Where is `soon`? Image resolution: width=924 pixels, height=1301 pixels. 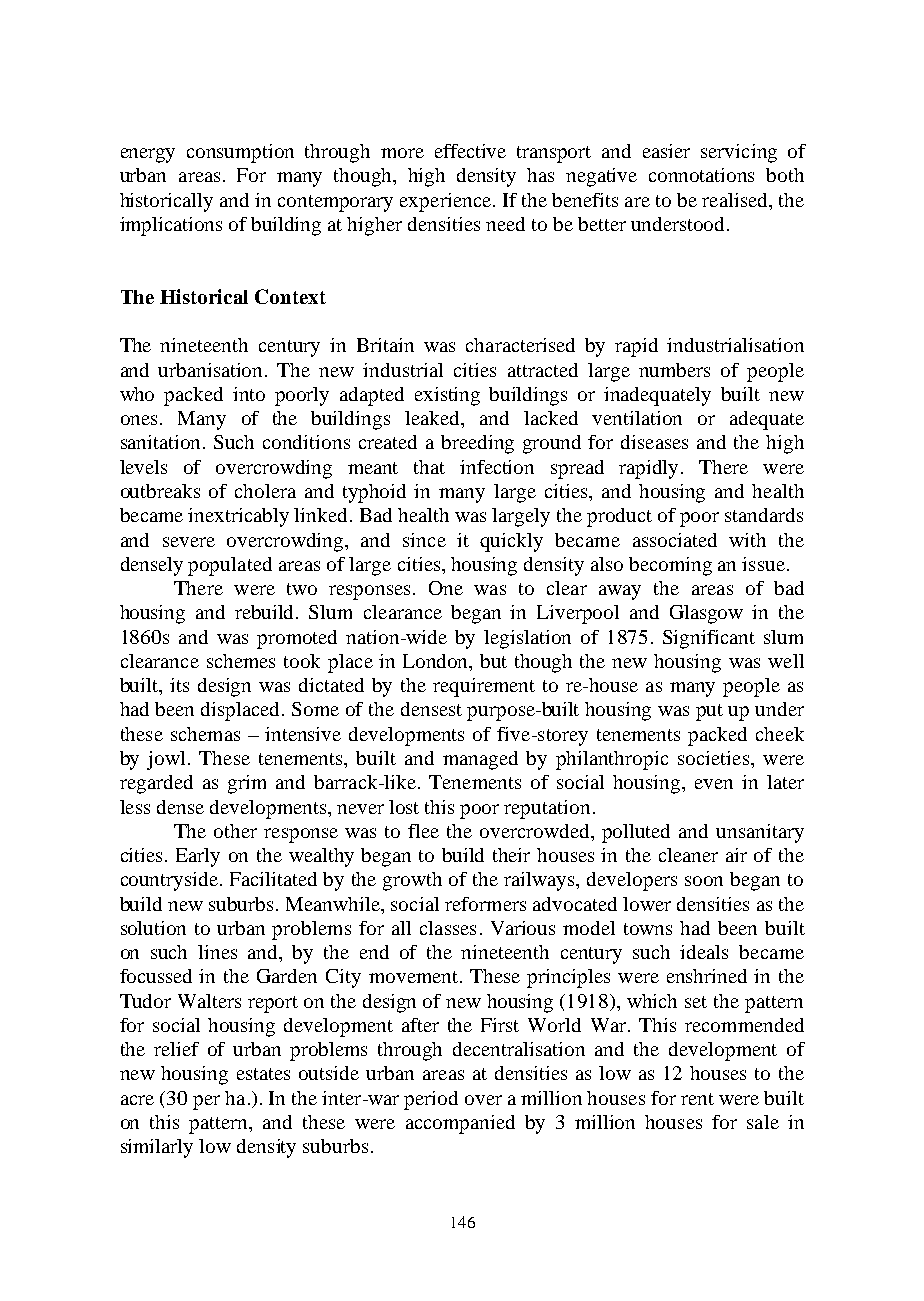 soon is located at coordinates (704, 881).
